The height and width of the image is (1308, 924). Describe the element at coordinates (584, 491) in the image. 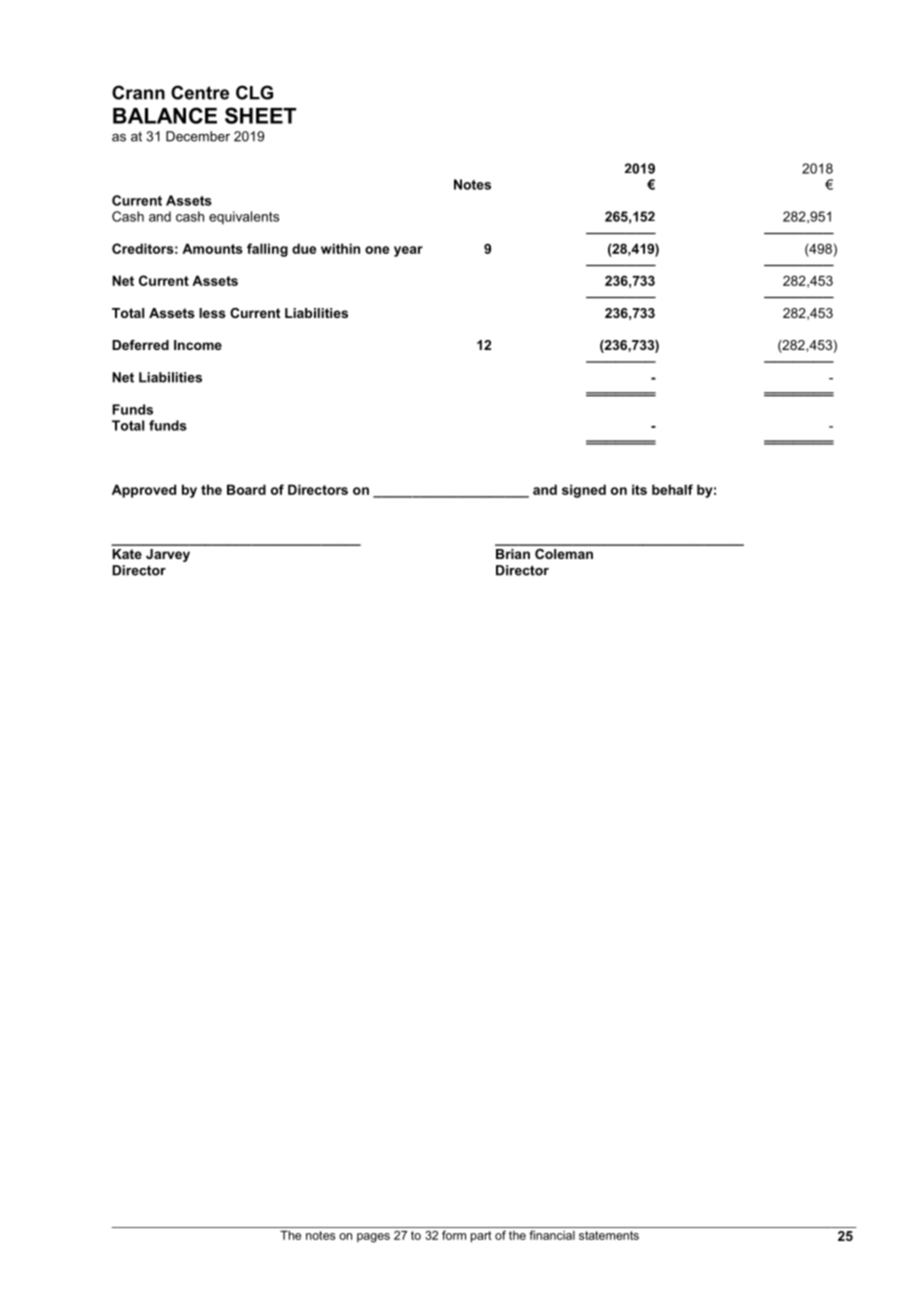

I see `signed` at that location.
